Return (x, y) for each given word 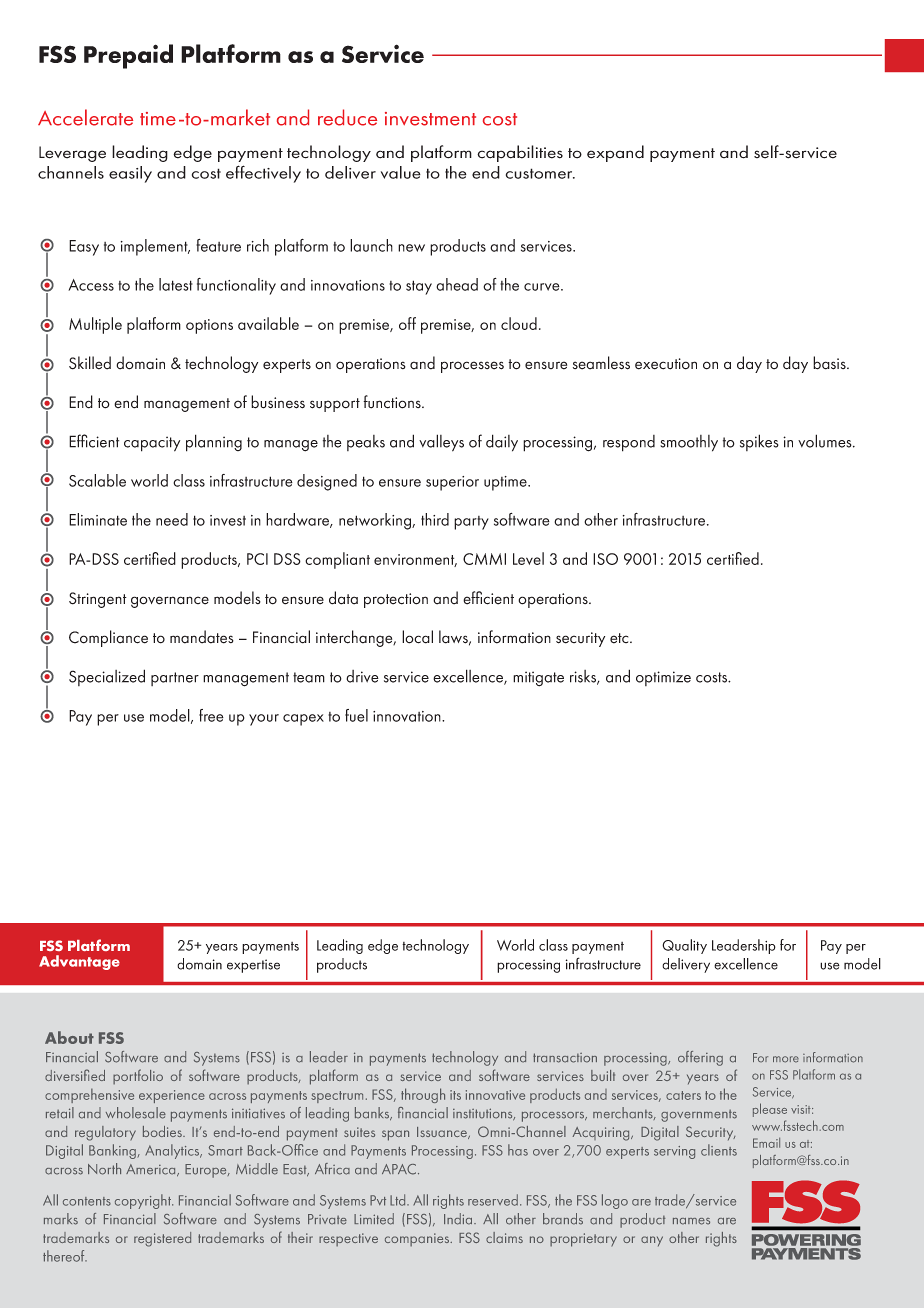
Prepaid (128, 56)
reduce (347, 117)
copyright (144, 1201)
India (459, 1219)
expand (615, 153)
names (691, 1221)
